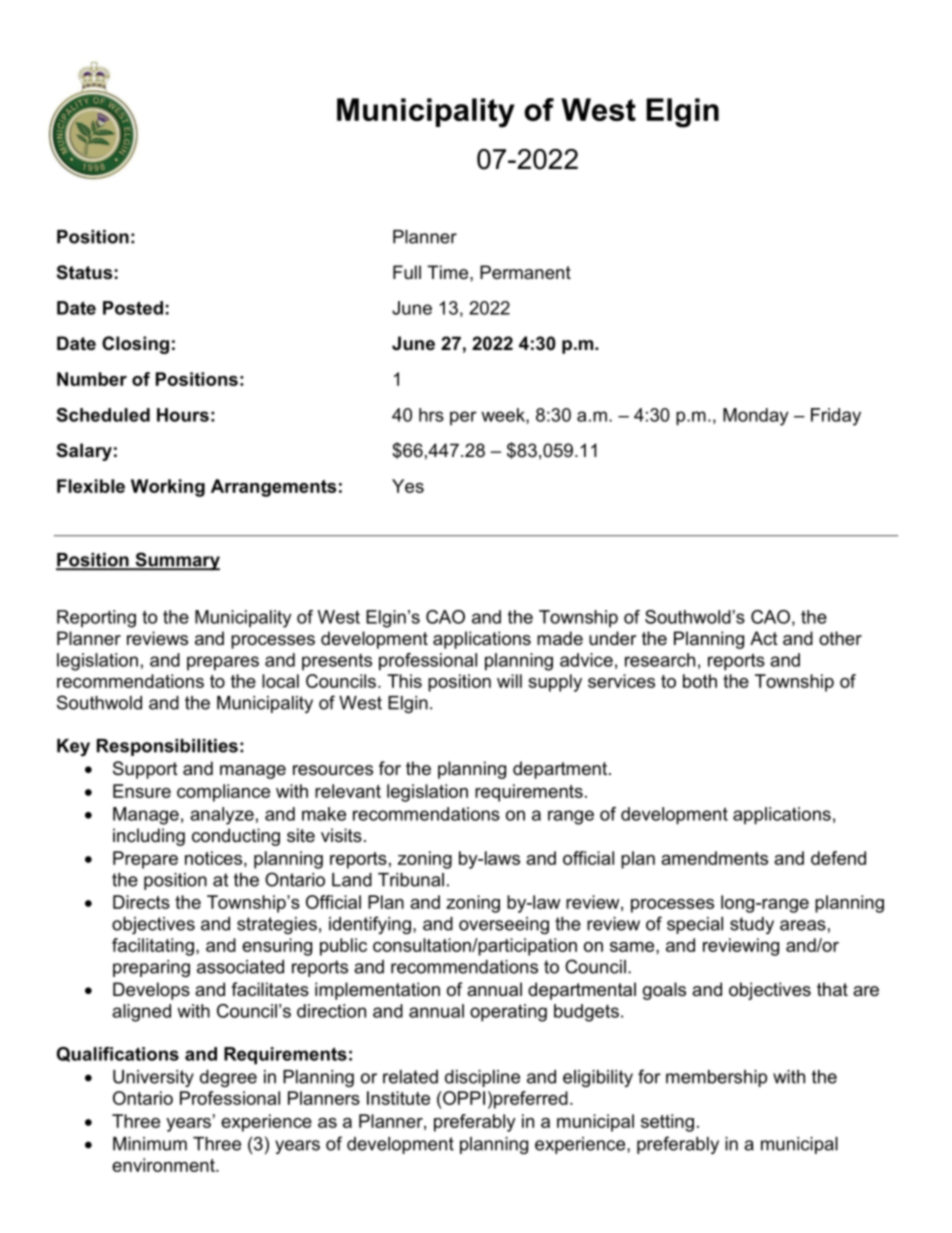 The image size is (952, 1233). What do you see at coordinates (149, 837) in the document?
I see `including` at bounding box center [149, 837].
